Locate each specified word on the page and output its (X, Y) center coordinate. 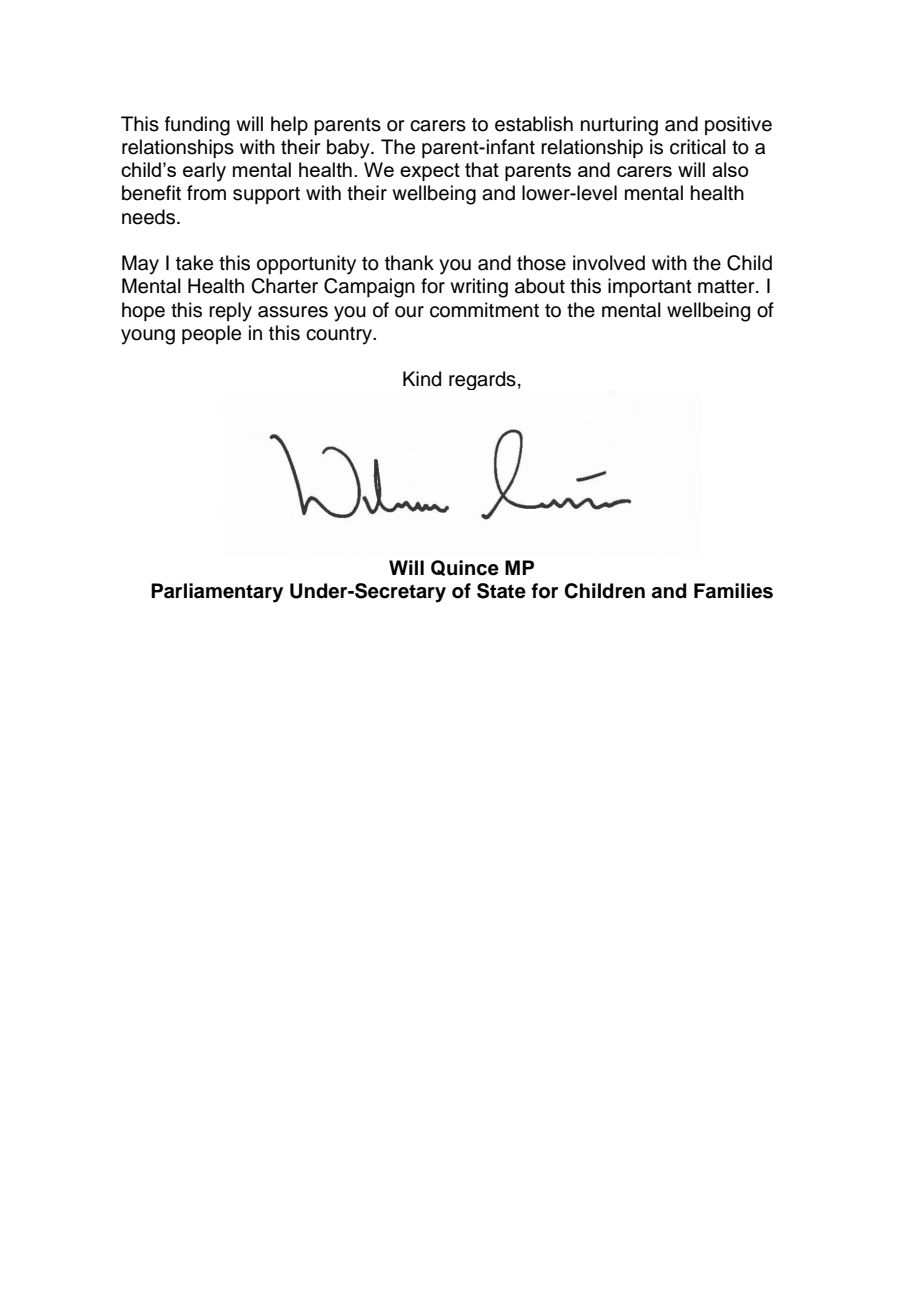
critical (698, 147)
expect (430, 172)
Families (733, 591)
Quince (465, 568)
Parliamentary (217, 593)
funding (197, 126)
